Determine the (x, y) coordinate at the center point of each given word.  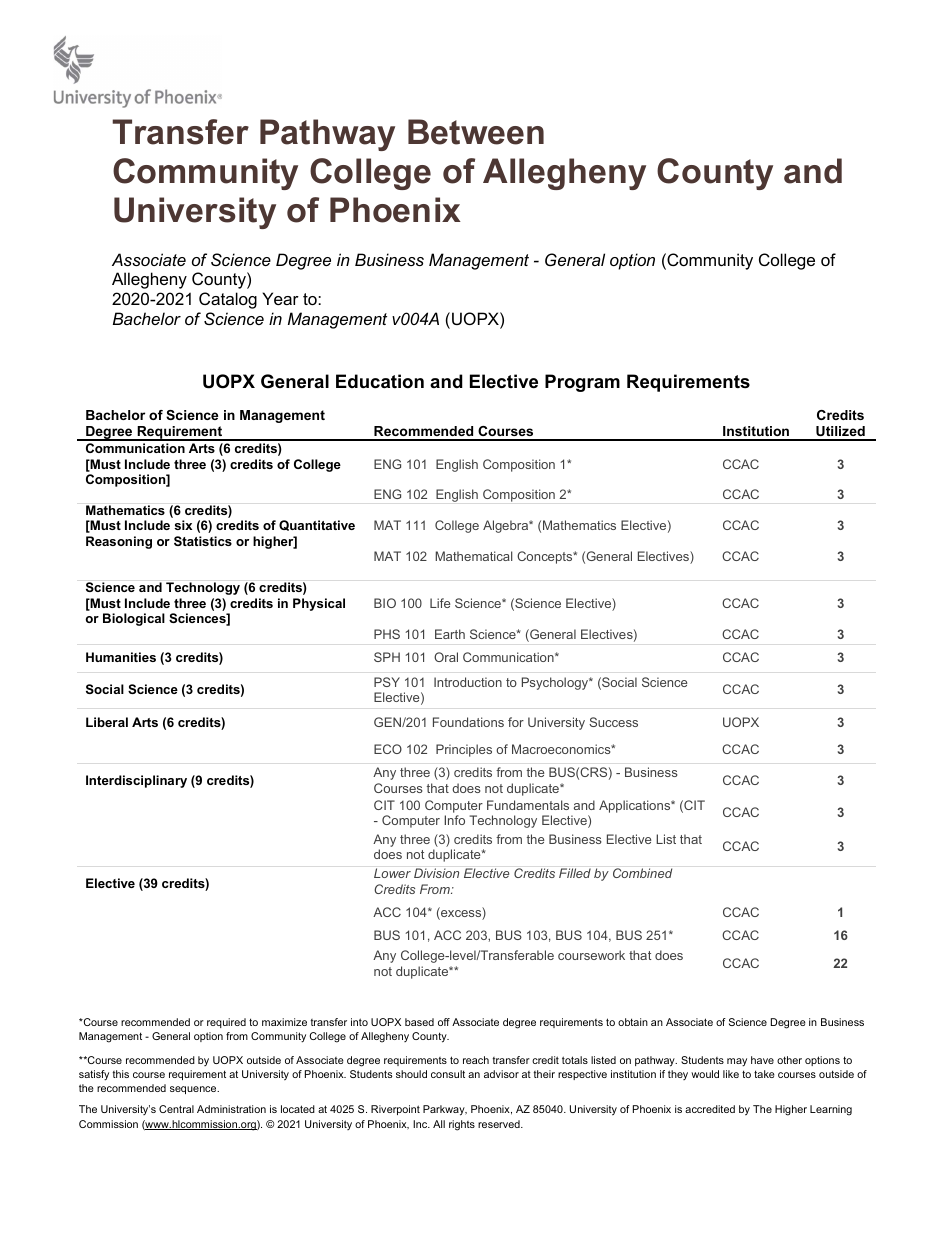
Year (280, 298)
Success (613, 722)
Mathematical (473, 556)
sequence (194, 1090)
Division (436, 873)
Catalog (228, 300)
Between (476, 132)
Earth (450, 634)
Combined (642, 873)
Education (380, 381)
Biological (134, 619)
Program (582, 383)
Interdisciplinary (136, 781)
